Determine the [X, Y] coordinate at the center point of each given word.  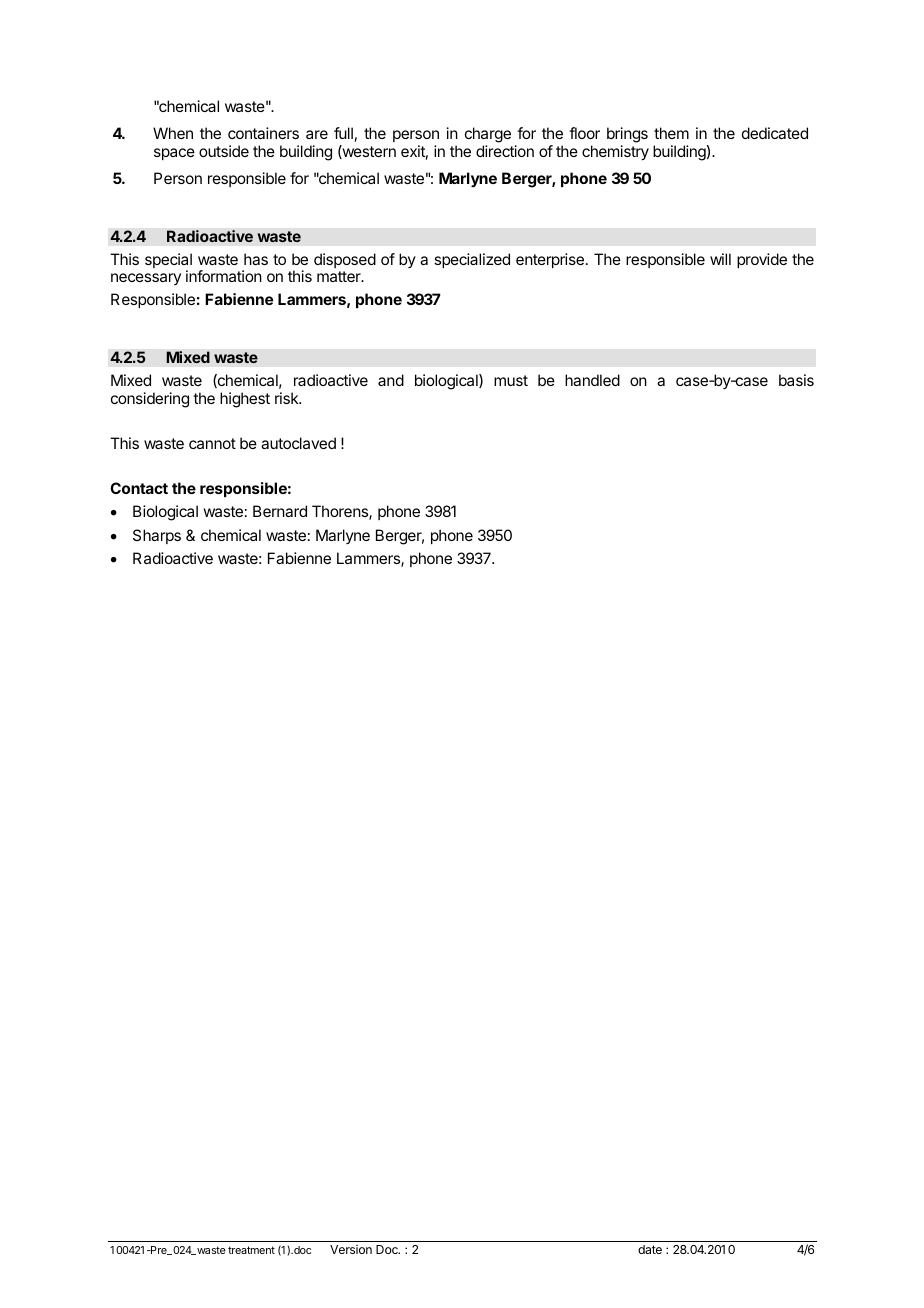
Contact [139, 488]
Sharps [157, 536]
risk [288, 398]
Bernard [280, 511]
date [650, 1249]
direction [505, 151]
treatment [251, 1250]
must [511, 380]
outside [224, 151]
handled [592, 380]
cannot [212, 443]
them [671, 133]
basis [796, 380]
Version [351, 1249]
